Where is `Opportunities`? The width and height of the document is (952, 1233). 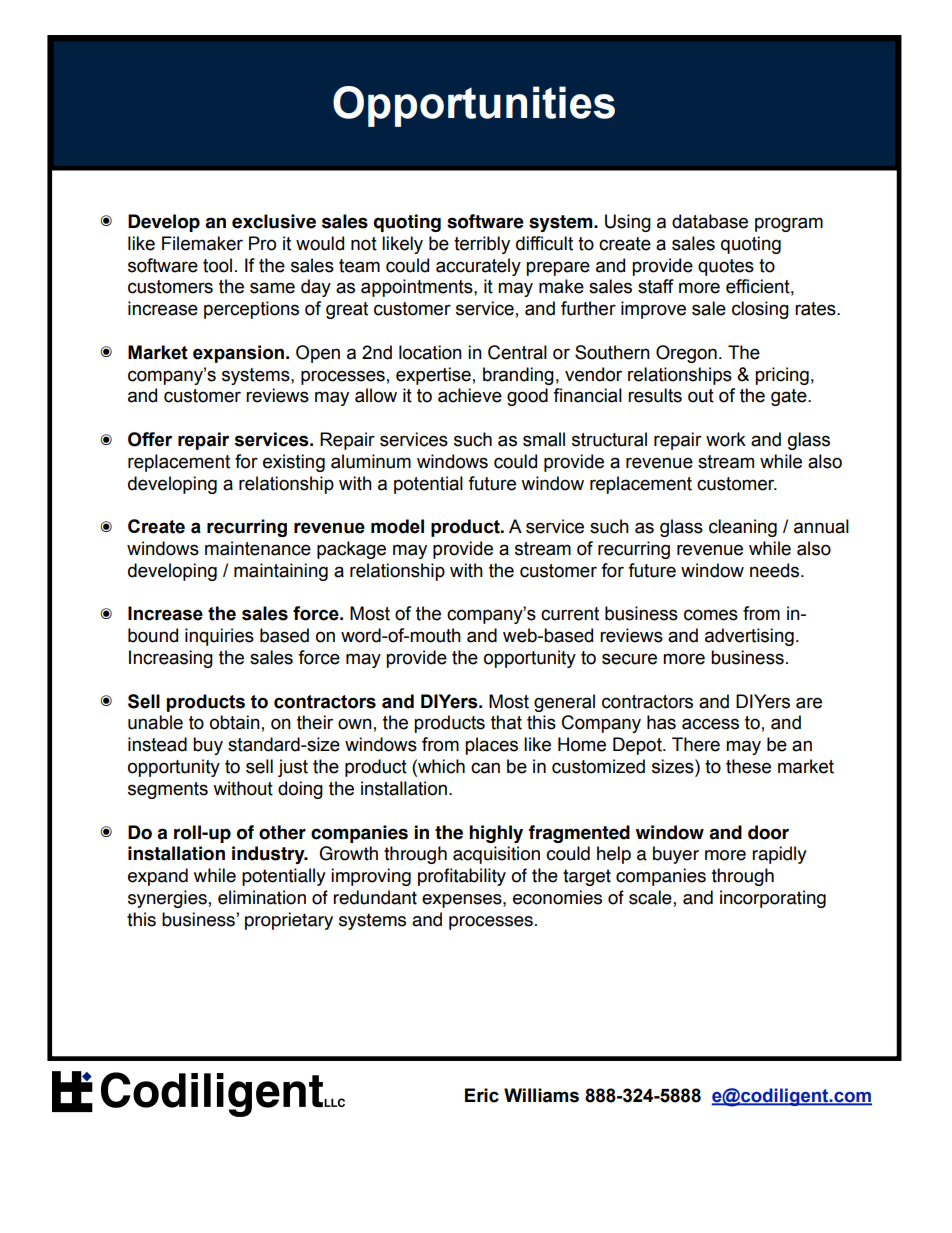
Opportunities is located at coordinates (474, 106).
